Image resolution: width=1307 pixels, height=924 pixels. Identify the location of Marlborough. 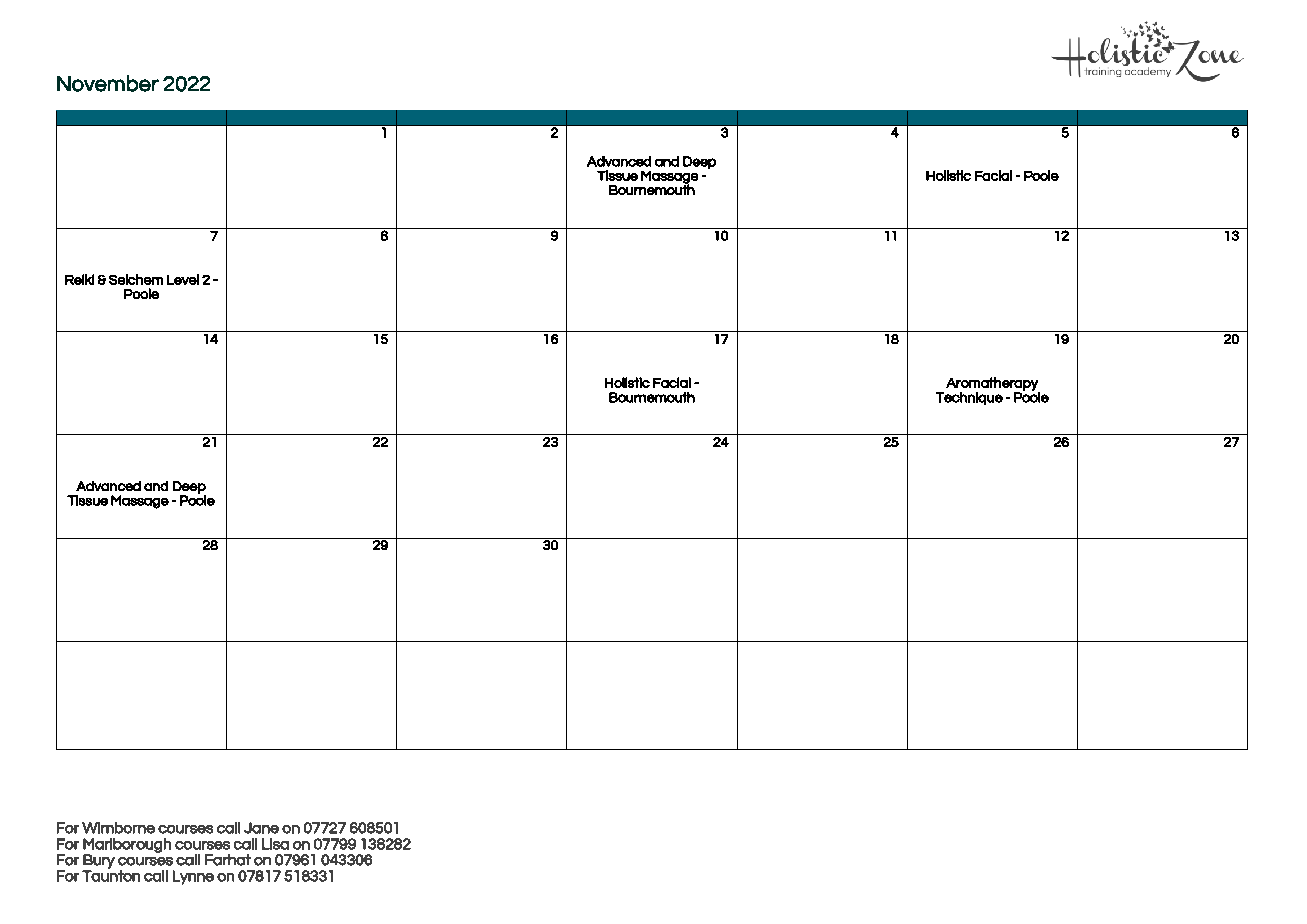
(127, 846).
